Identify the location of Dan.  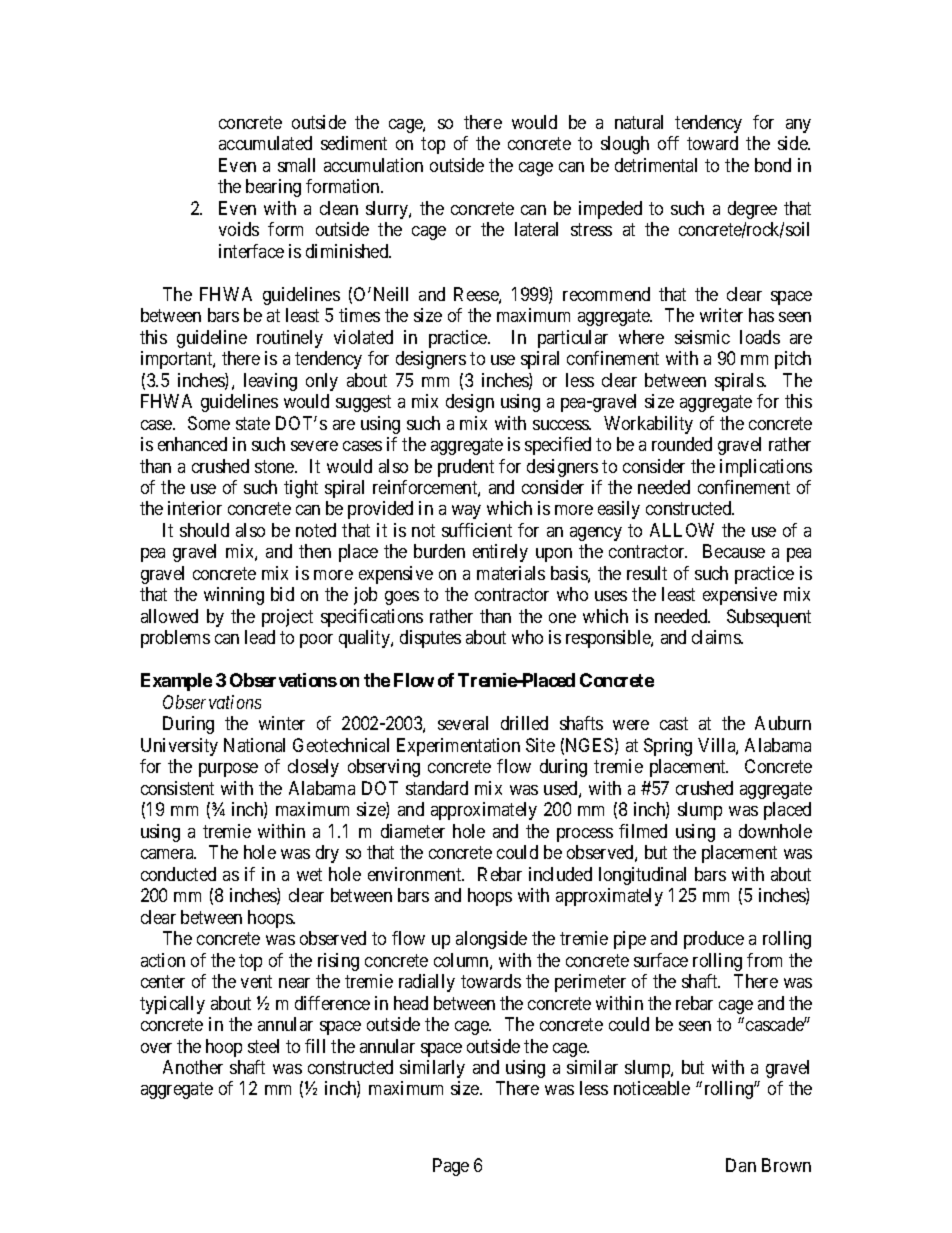
(741, 1165).
